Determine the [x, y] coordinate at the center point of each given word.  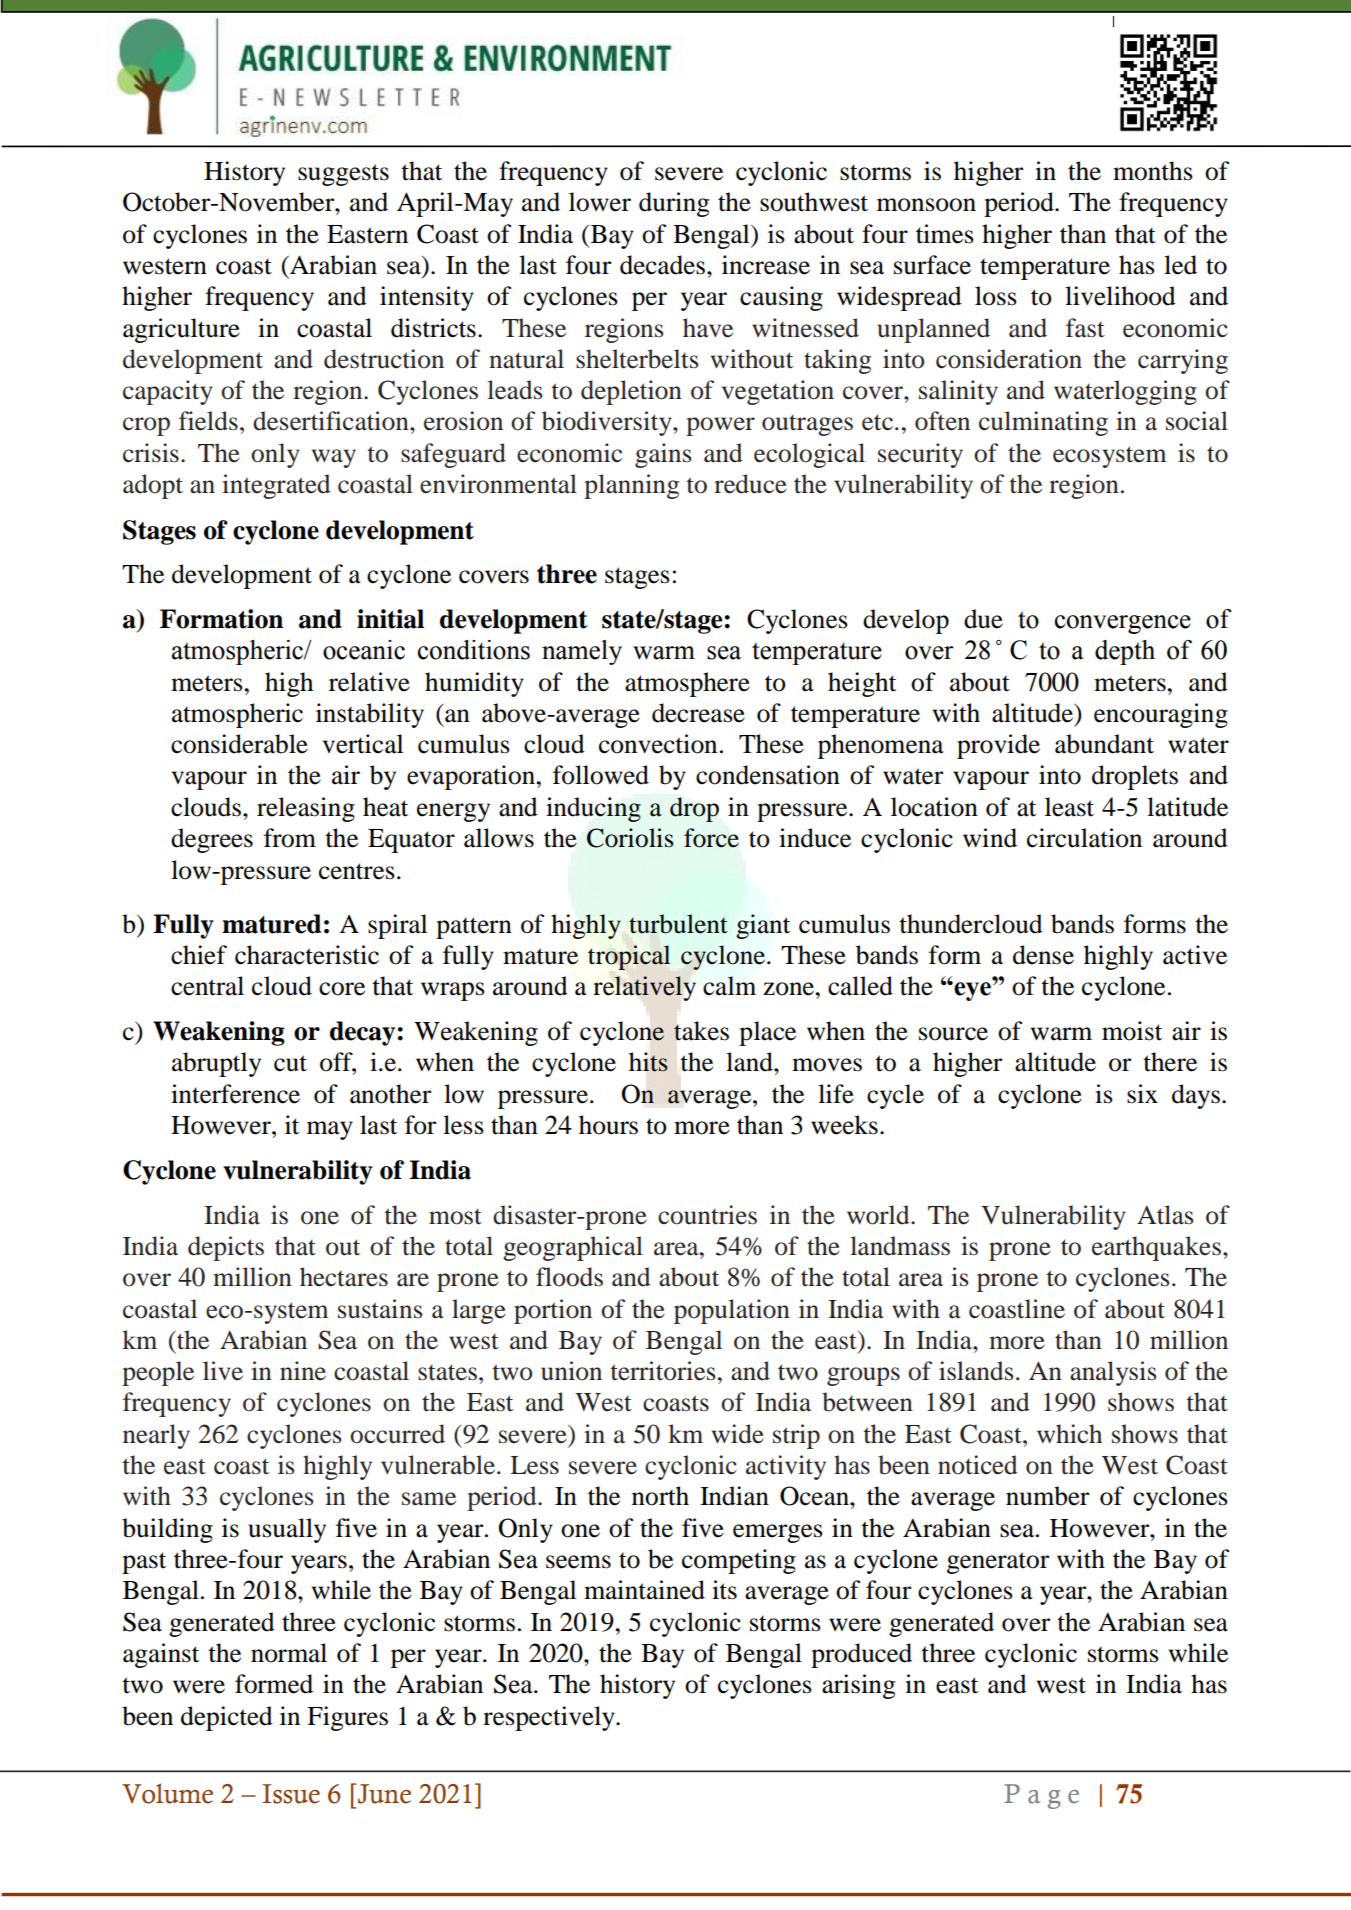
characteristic [307, 955]
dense [1043, 955]
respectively [550, 1718]
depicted [227, 1718]
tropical [629, 957]
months [1153, 171]
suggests [343, 175]
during [674, 204]
